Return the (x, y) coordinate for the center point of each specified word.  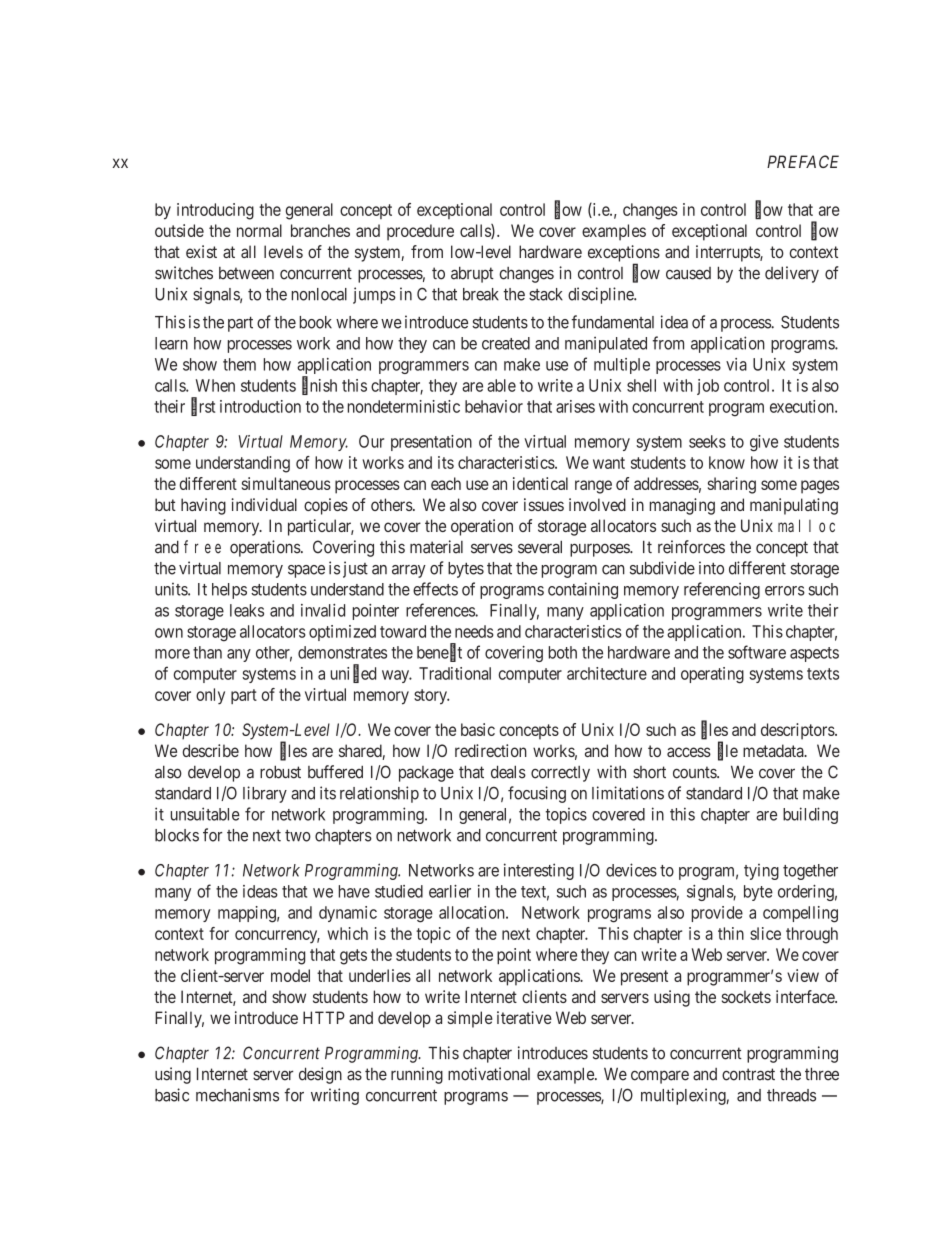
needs (474, 631)
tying (761, 872)
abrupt (472, 274)
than (207, 652)
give (764, 443)
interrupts (728, 253)
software (757, 652)
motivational (489, 1074)
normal (259, 230)
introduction (260, 406)
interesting (539, 871)
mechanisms (237, 1095)
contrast (748, 1074)
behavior (494, 406)
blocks (177, 835)
